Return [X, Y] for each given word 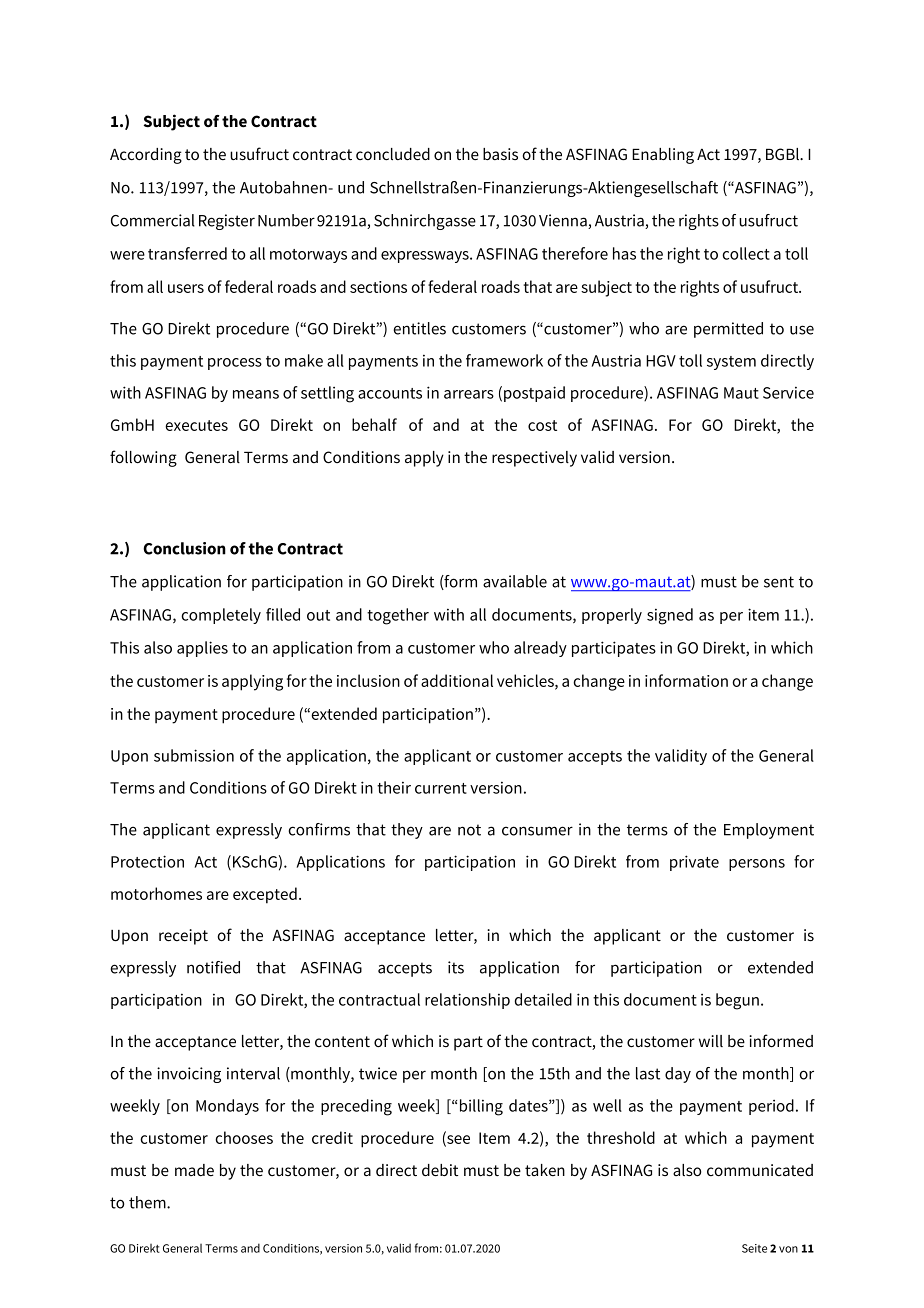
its [456, 967]
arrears [469, 394]
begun [737, 1001]
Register [227, 222]
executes [196, 425]
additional [457, 680]
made [194, 1170]
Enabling [663, 156]
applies [202, 649]
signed [670, 616]
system [731, 363]
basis [500, 154]
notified [213, 967]
